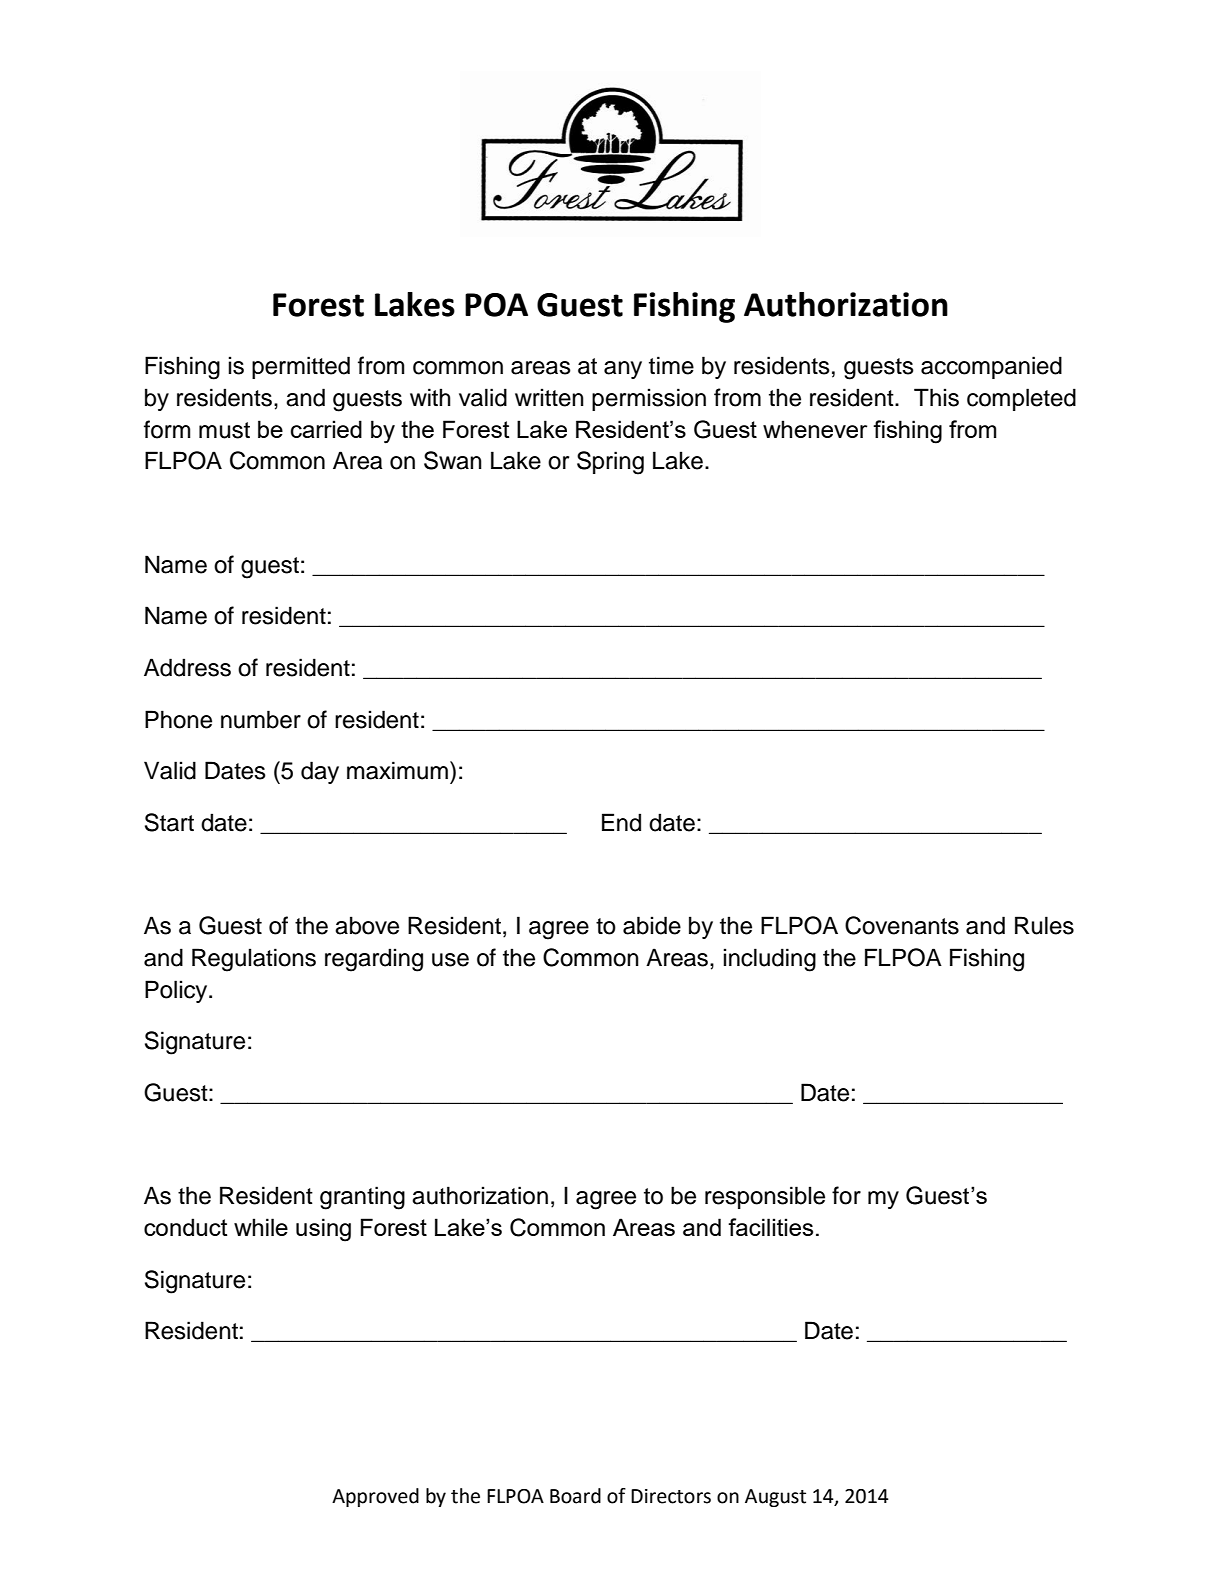 The width and height of the image is (1221, 1581). I want to click on permitted, so click(301, 367).
